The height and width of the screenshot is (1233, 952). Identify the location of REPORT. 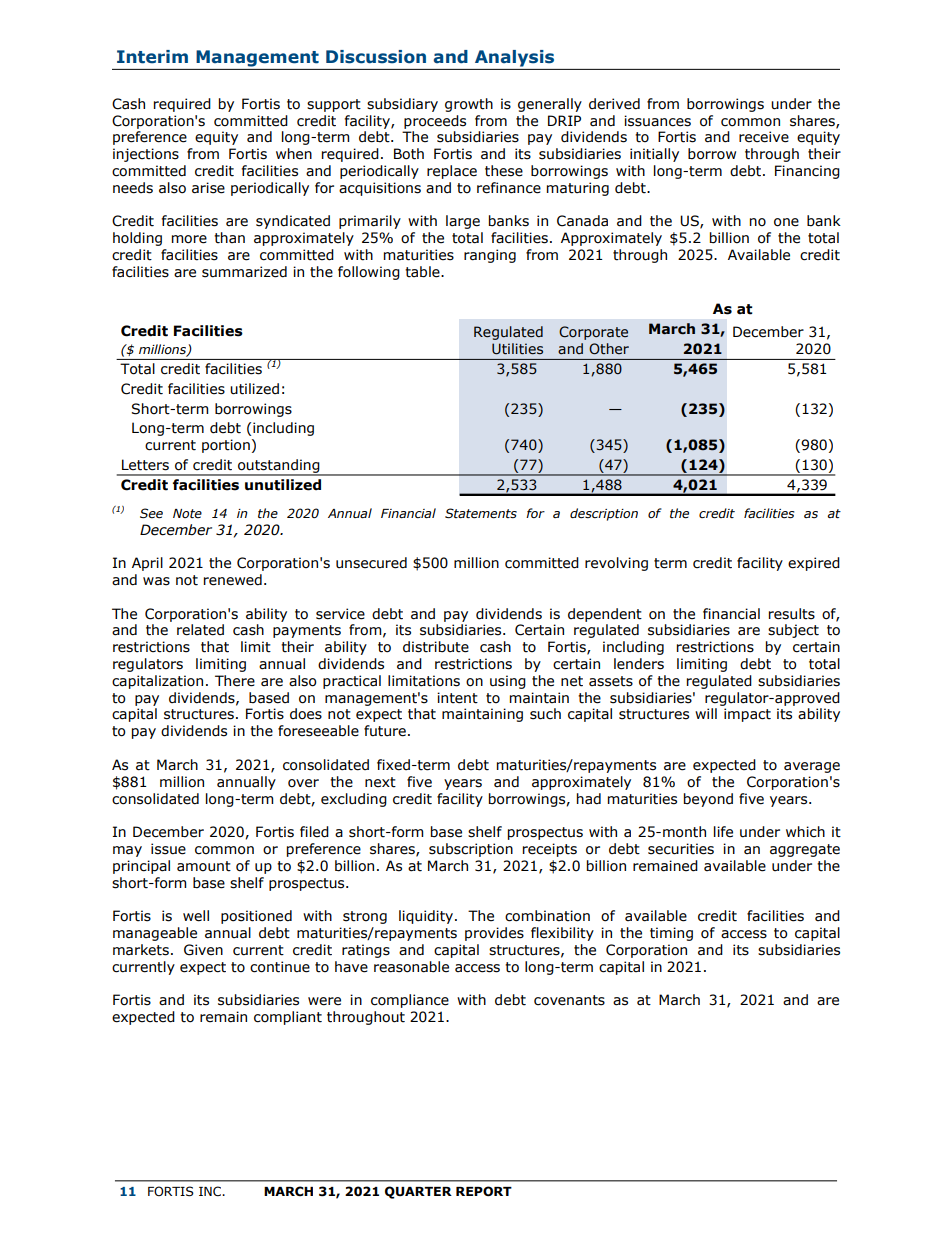
(484, 1191).
